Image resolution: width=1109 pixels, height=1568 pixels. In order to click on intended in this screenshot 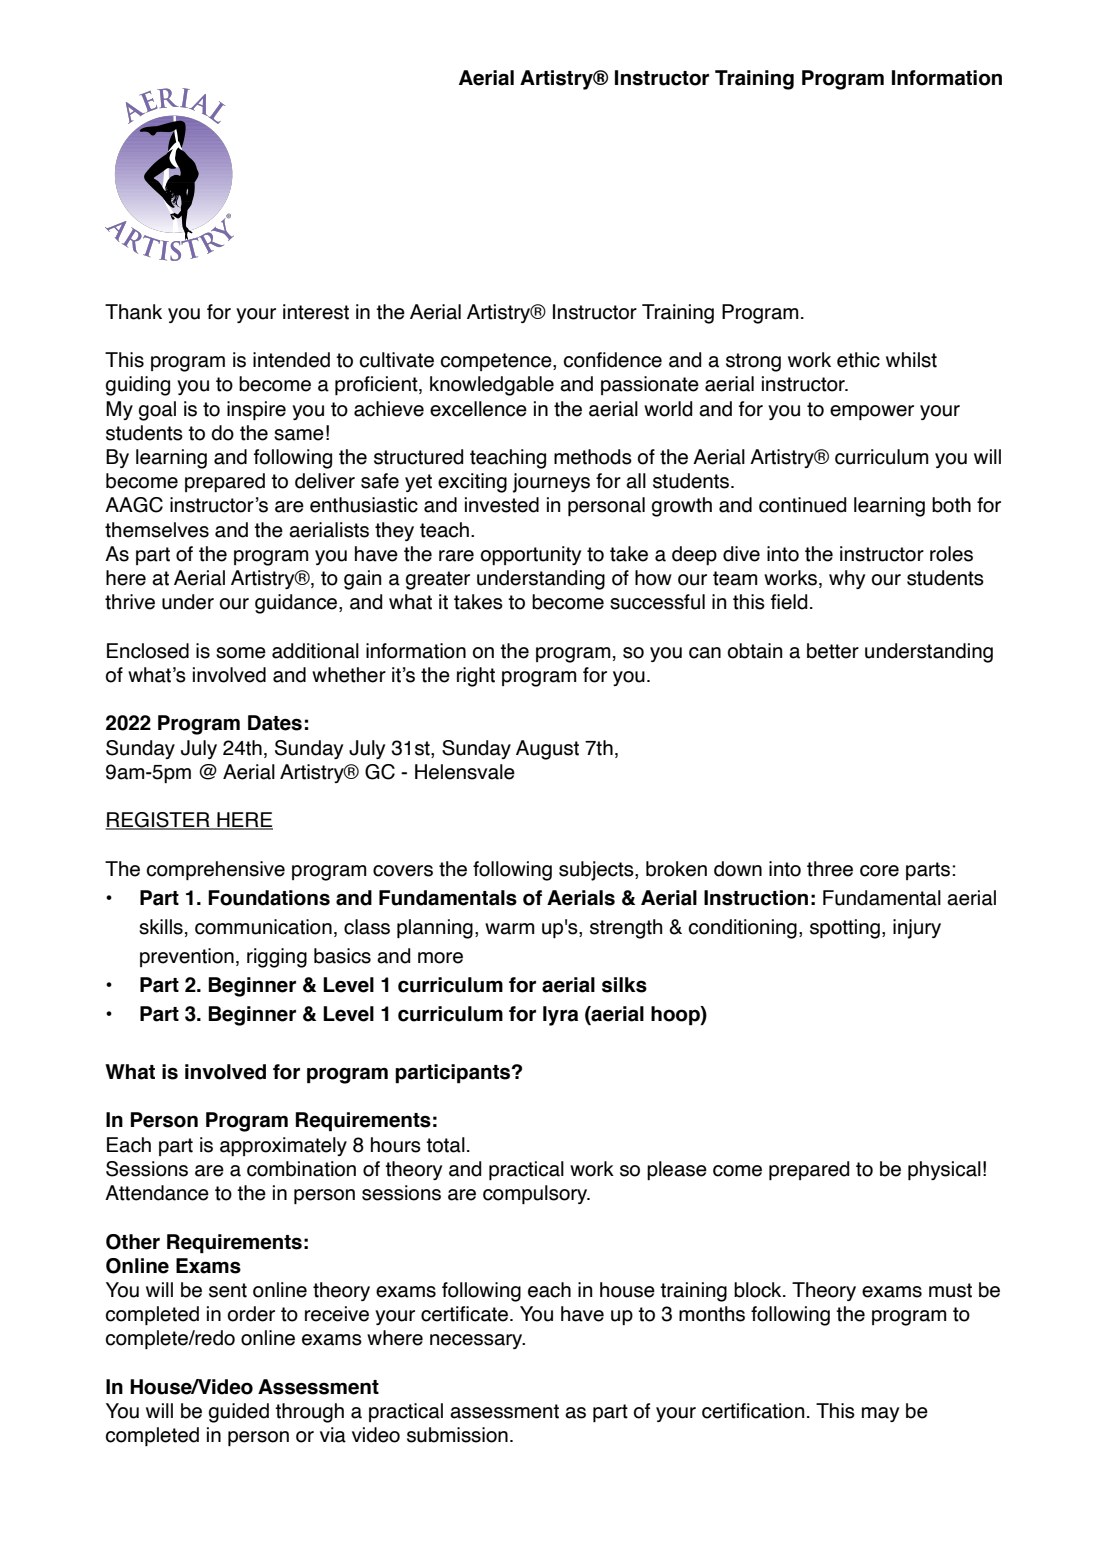, I will do `click(291, 360)`.
